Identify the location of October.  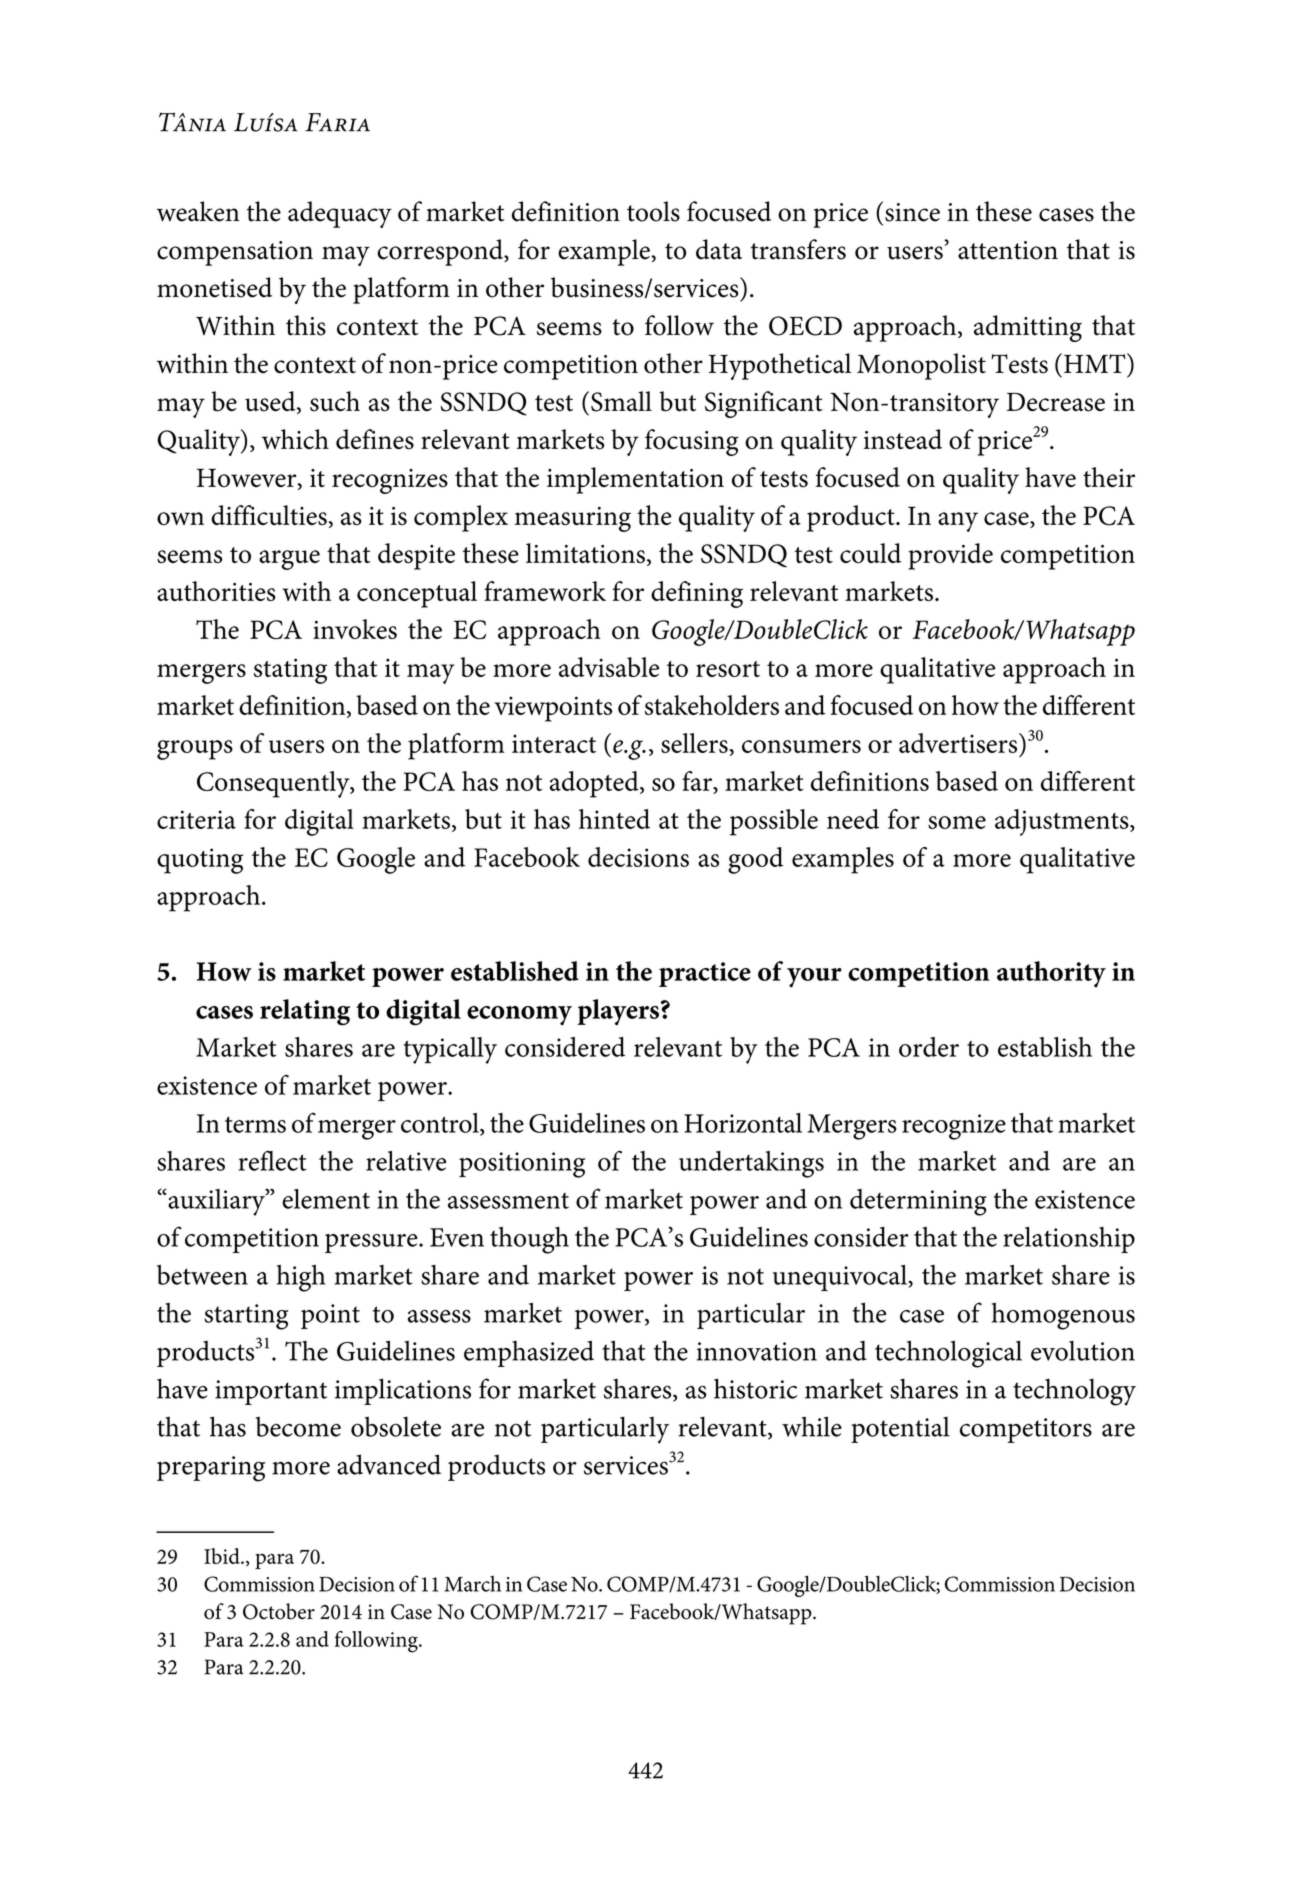
(279, 1611).
